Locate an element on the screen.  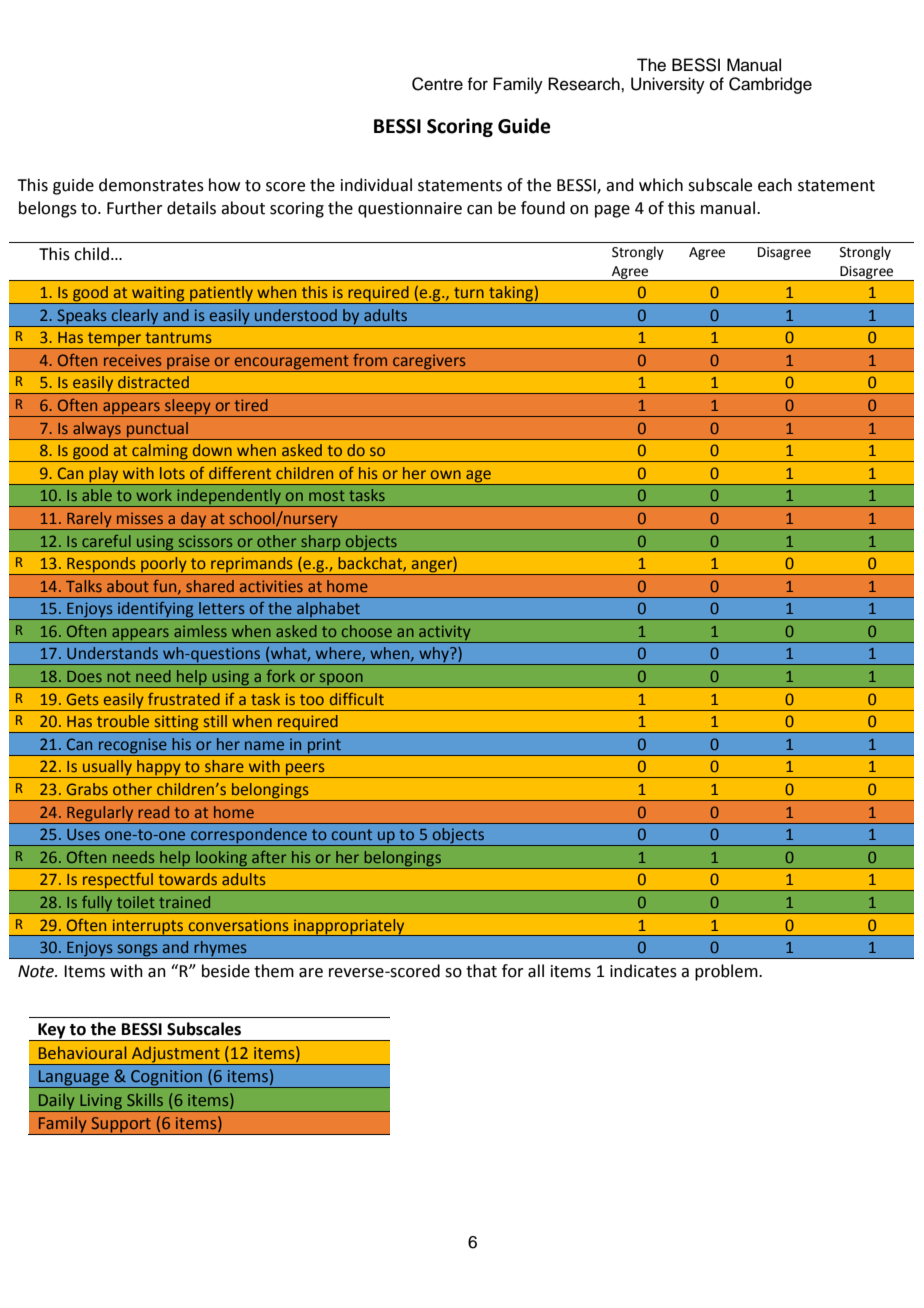
choose is located at coordinates (367, 631).
